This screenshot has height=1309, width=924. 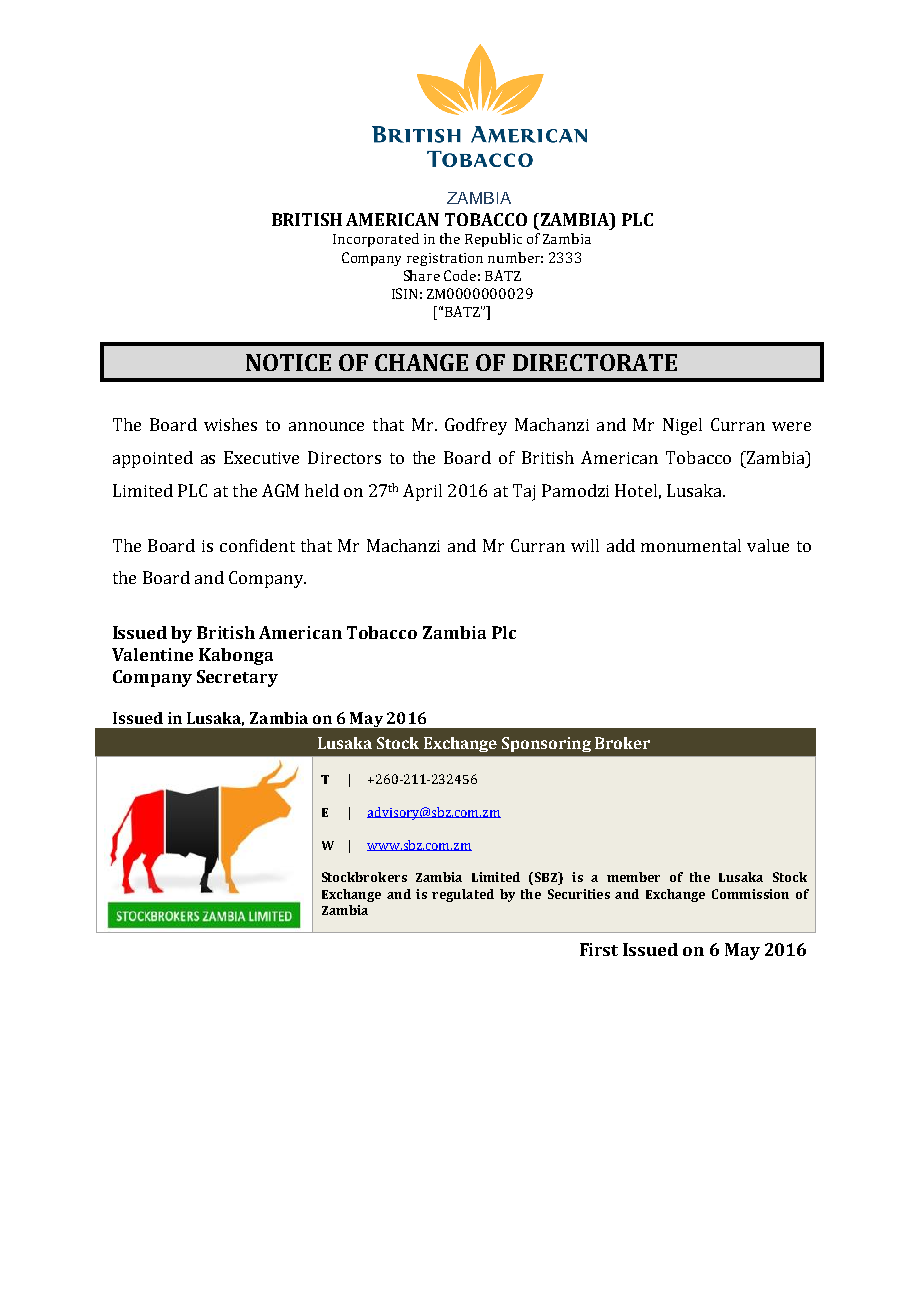 I want to click on Securities, so click(x=579, y=894).
